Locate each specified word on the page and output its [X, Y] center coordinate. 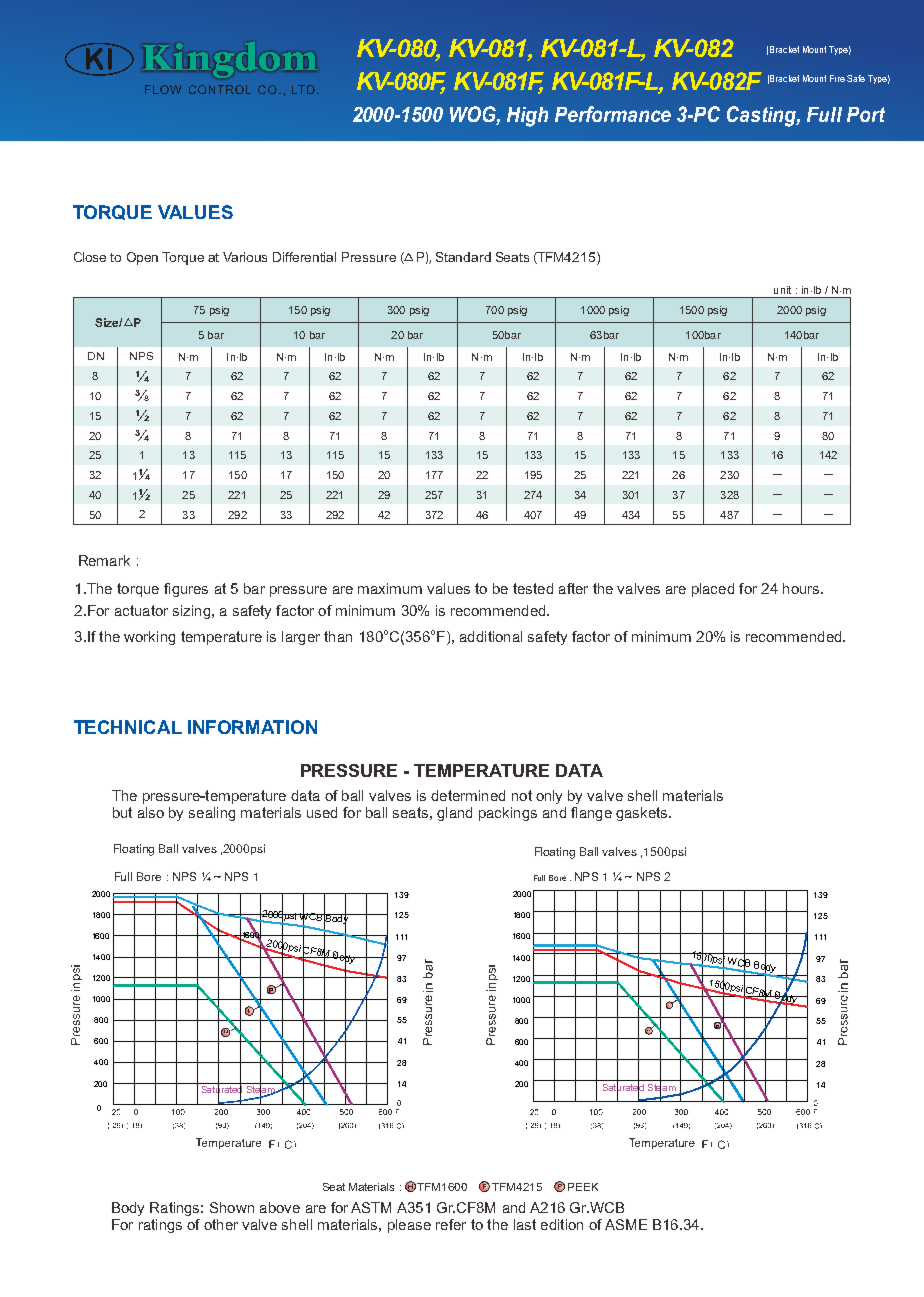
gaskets [643, 814]
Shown [232, 1207]
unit [782, 290]
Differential [304, 257]
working [149, 638]
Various [245, 257]
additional [491, 636]
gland [454, 814]
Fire [837, 78]
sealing [212, 814]
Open [142, 258]
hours [802, 588]
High [527, 117]
